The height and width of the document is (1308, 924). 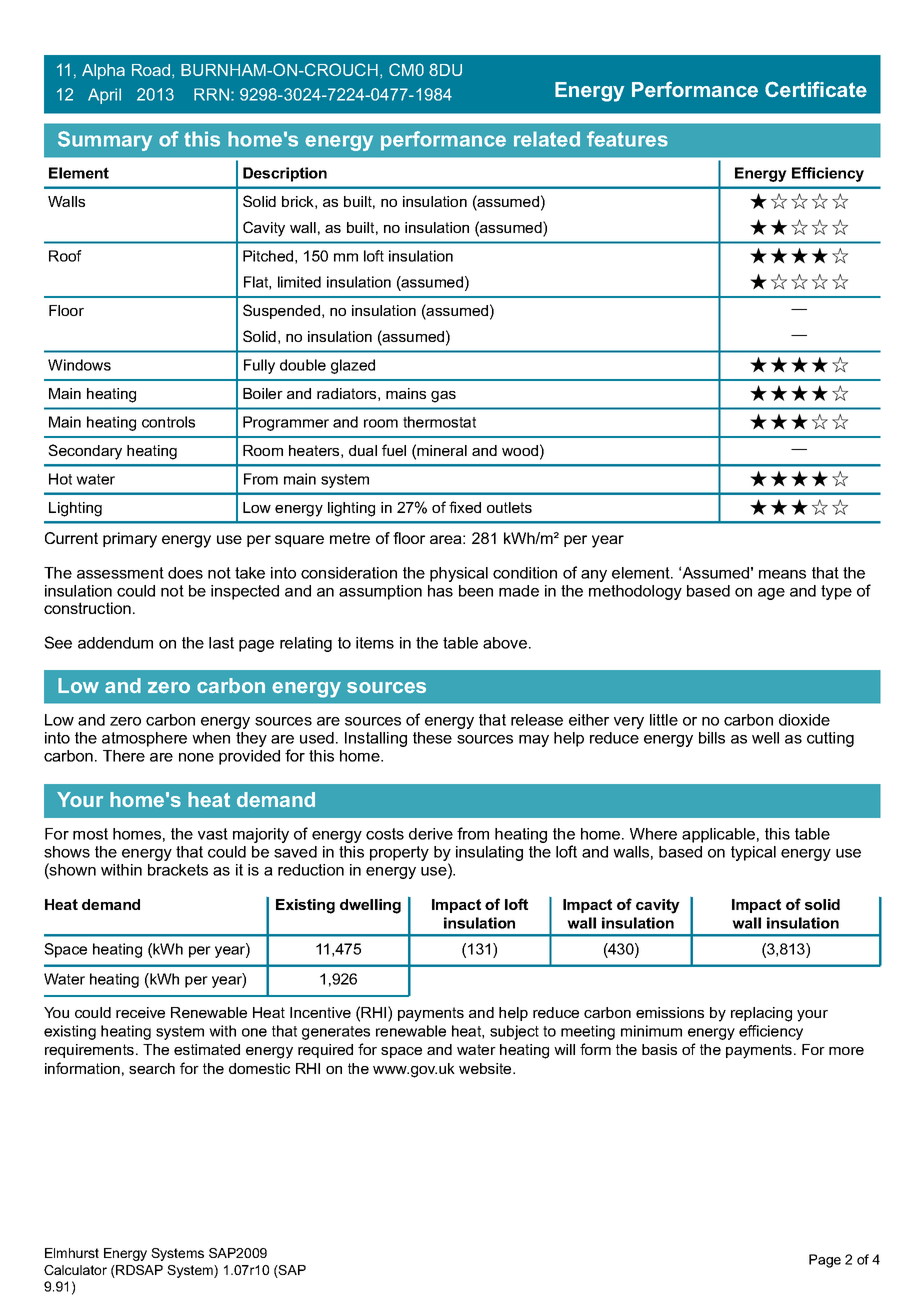 I want to click on subject, so click(x=514, y=1032).
